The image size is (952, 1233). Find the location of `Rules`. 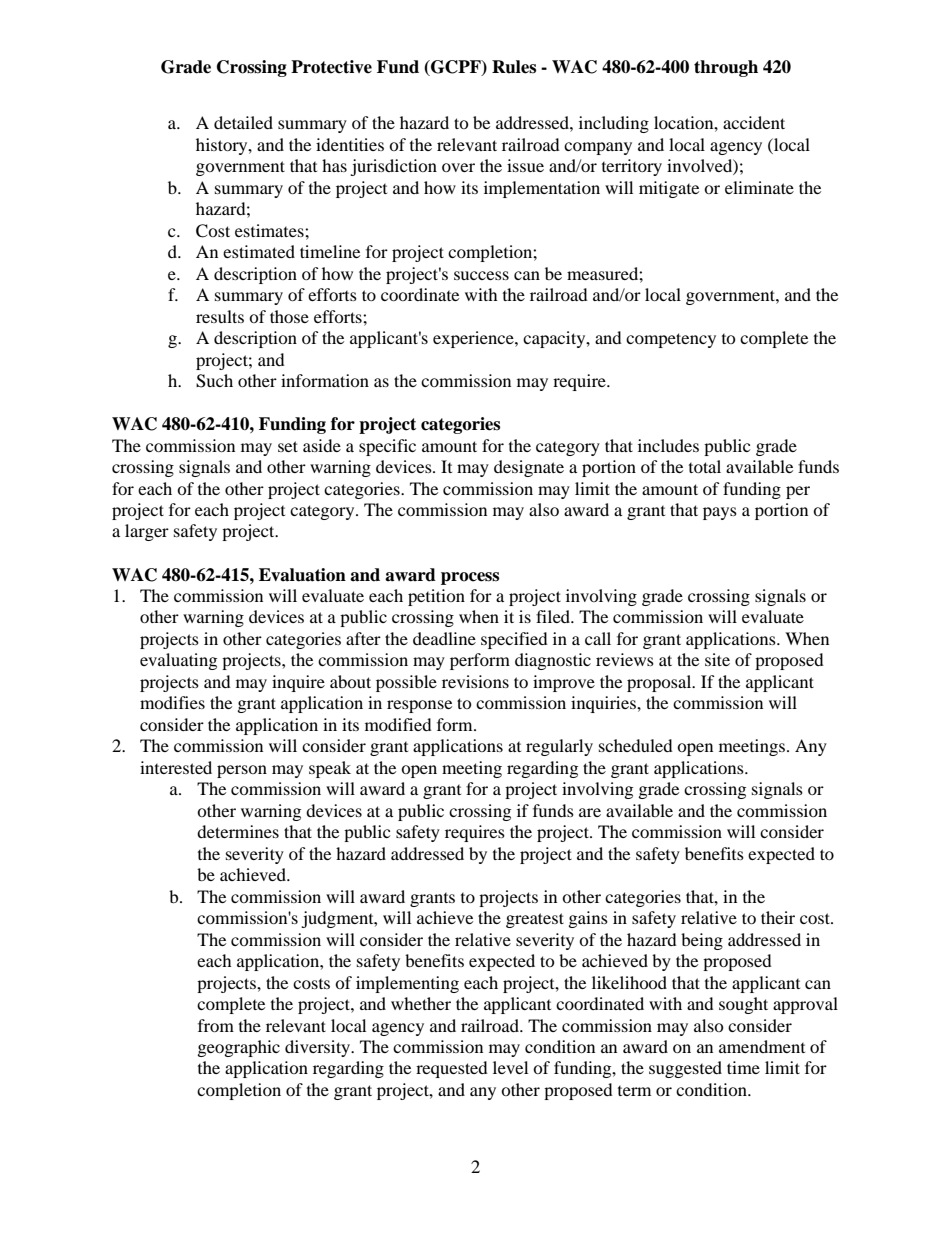

Rules is located at coordinates (514, 67).
